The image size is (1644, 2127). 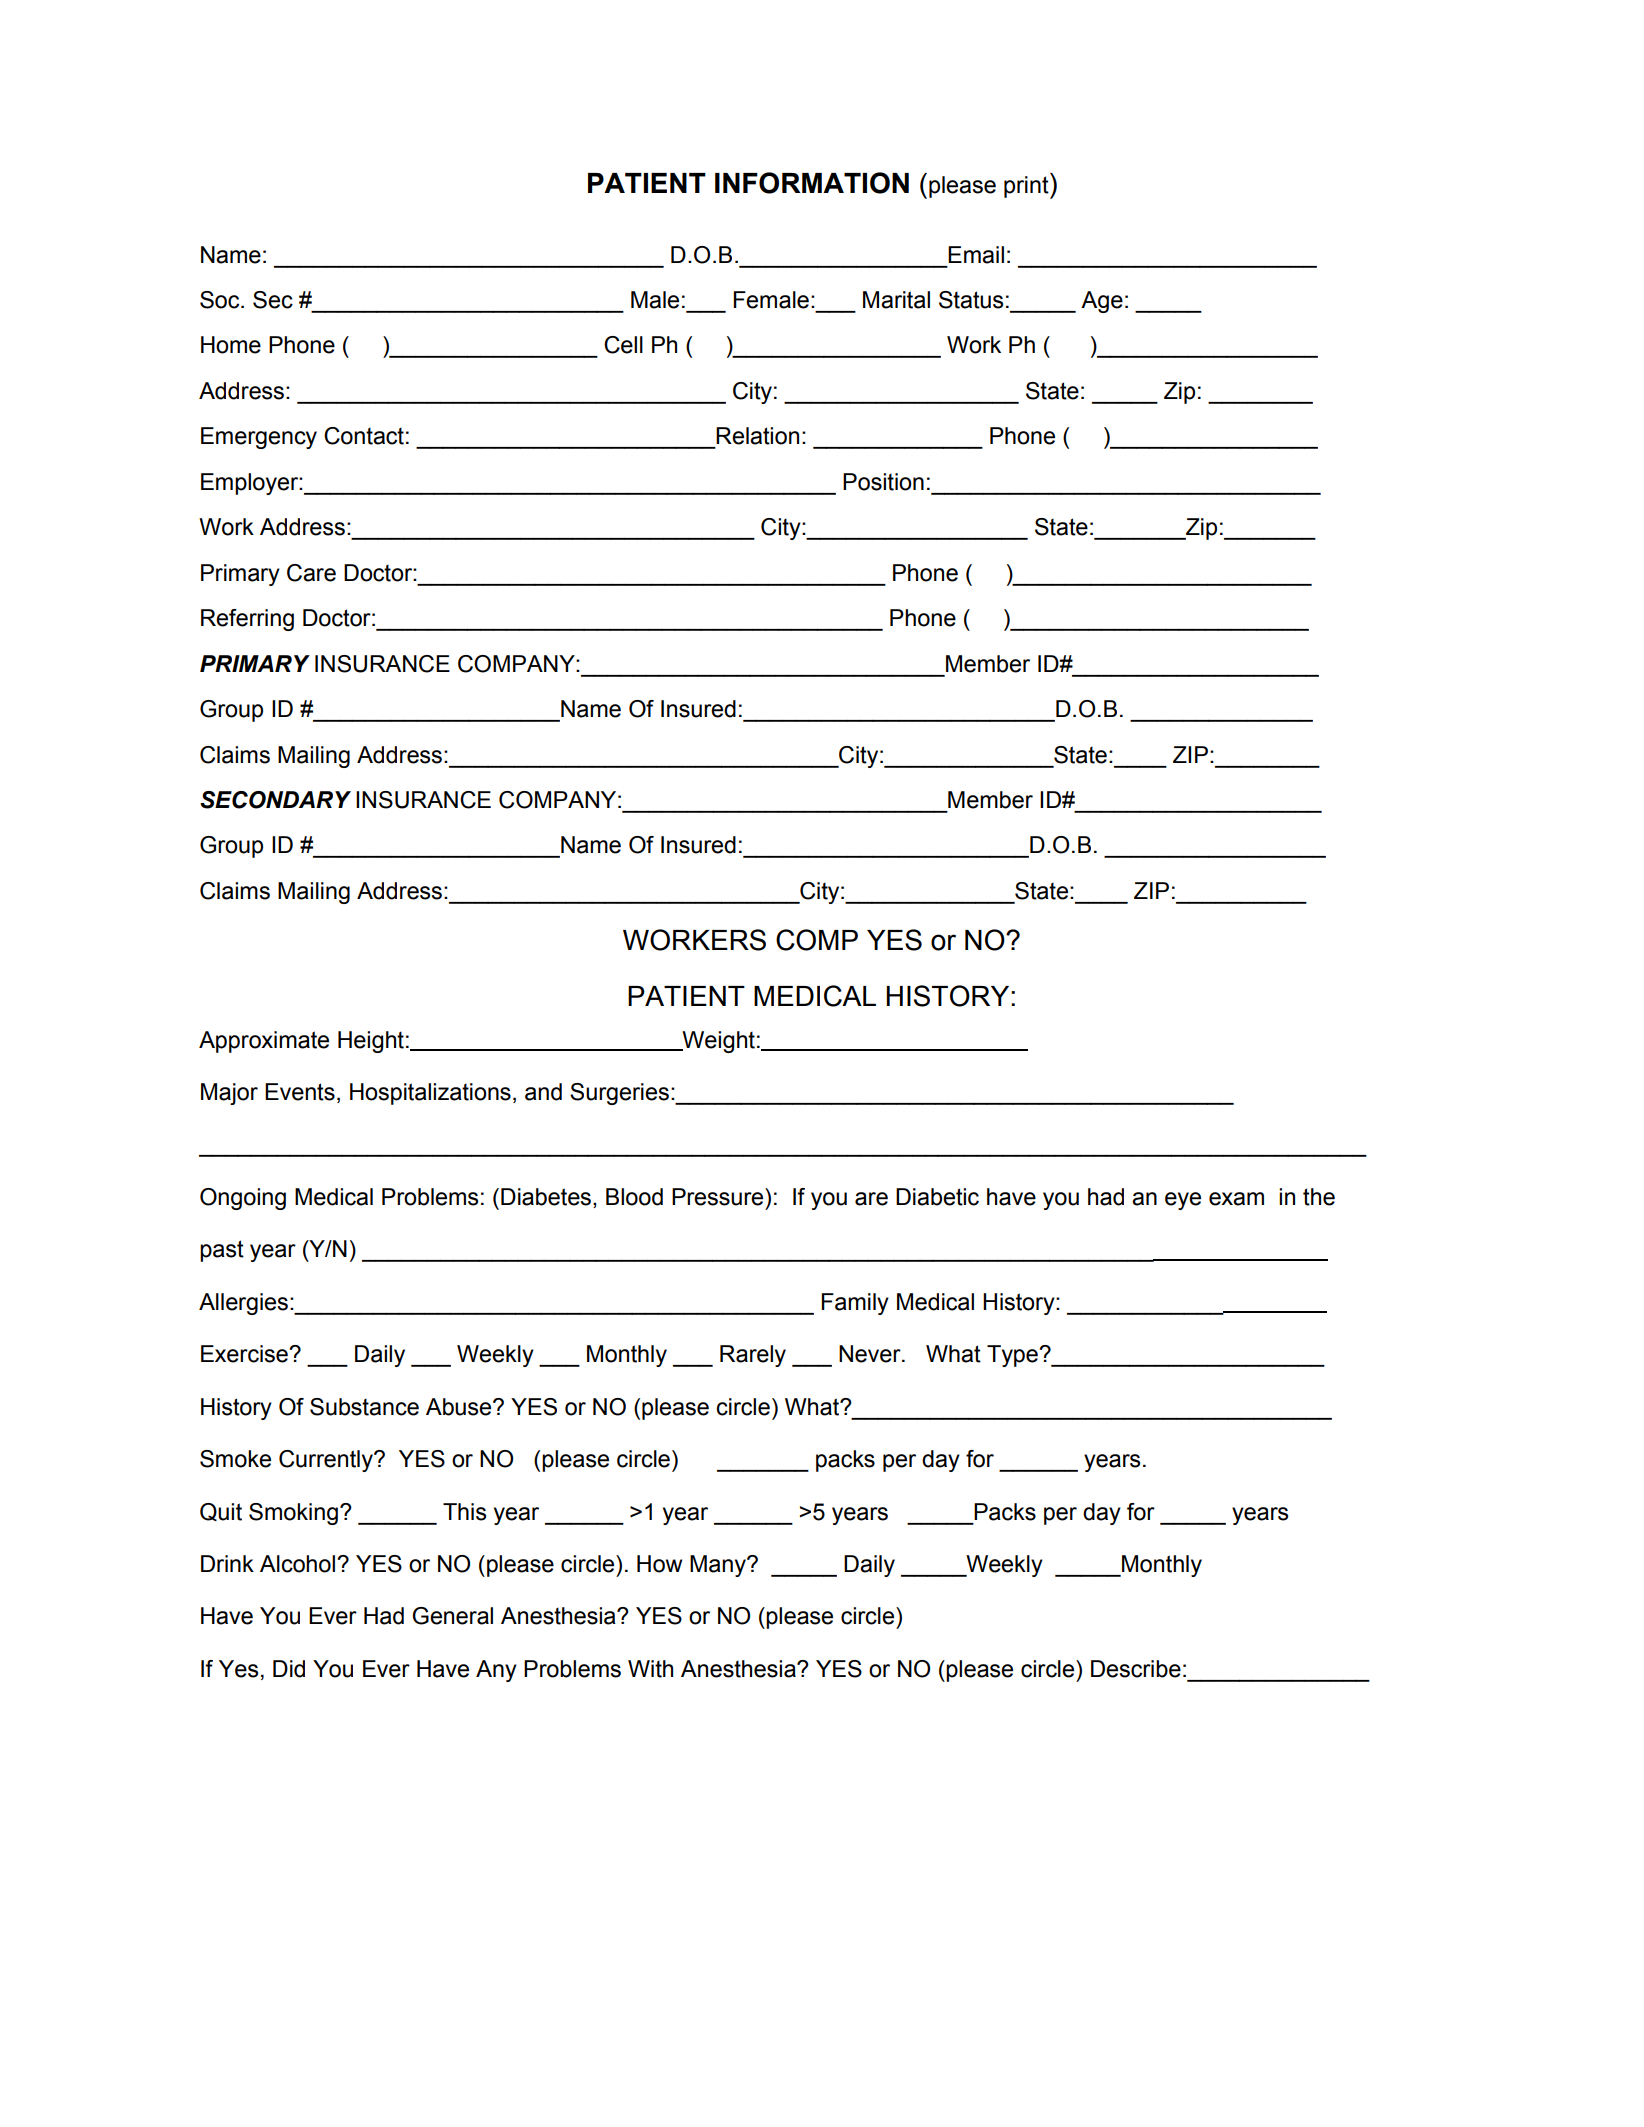 I want to click on eye, so click(x=1183, y=1201).
